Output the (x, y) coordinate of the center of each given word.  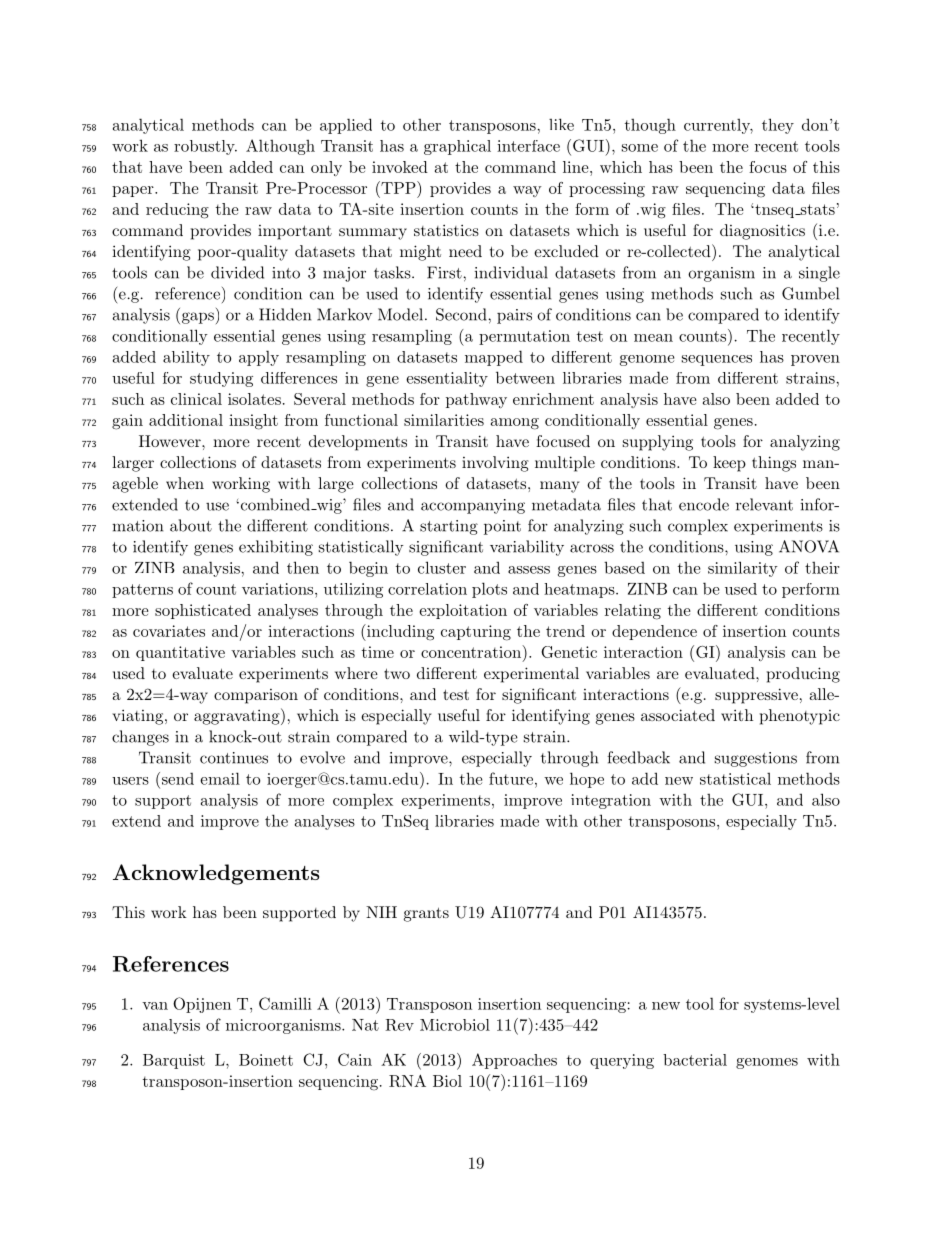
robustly (205, 147)
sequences (717, 360)
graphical (457, 147)
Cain (355, 1059)
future (511, 778)
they (778, 126)
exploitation (463, 611)
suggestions (756, 759)
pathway (476, 400)
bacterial (695, 1060)
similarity (743, 569)
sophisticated (203, 611)
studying (221, 379)
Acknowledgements (216, 874)
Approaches (514, 1061)
